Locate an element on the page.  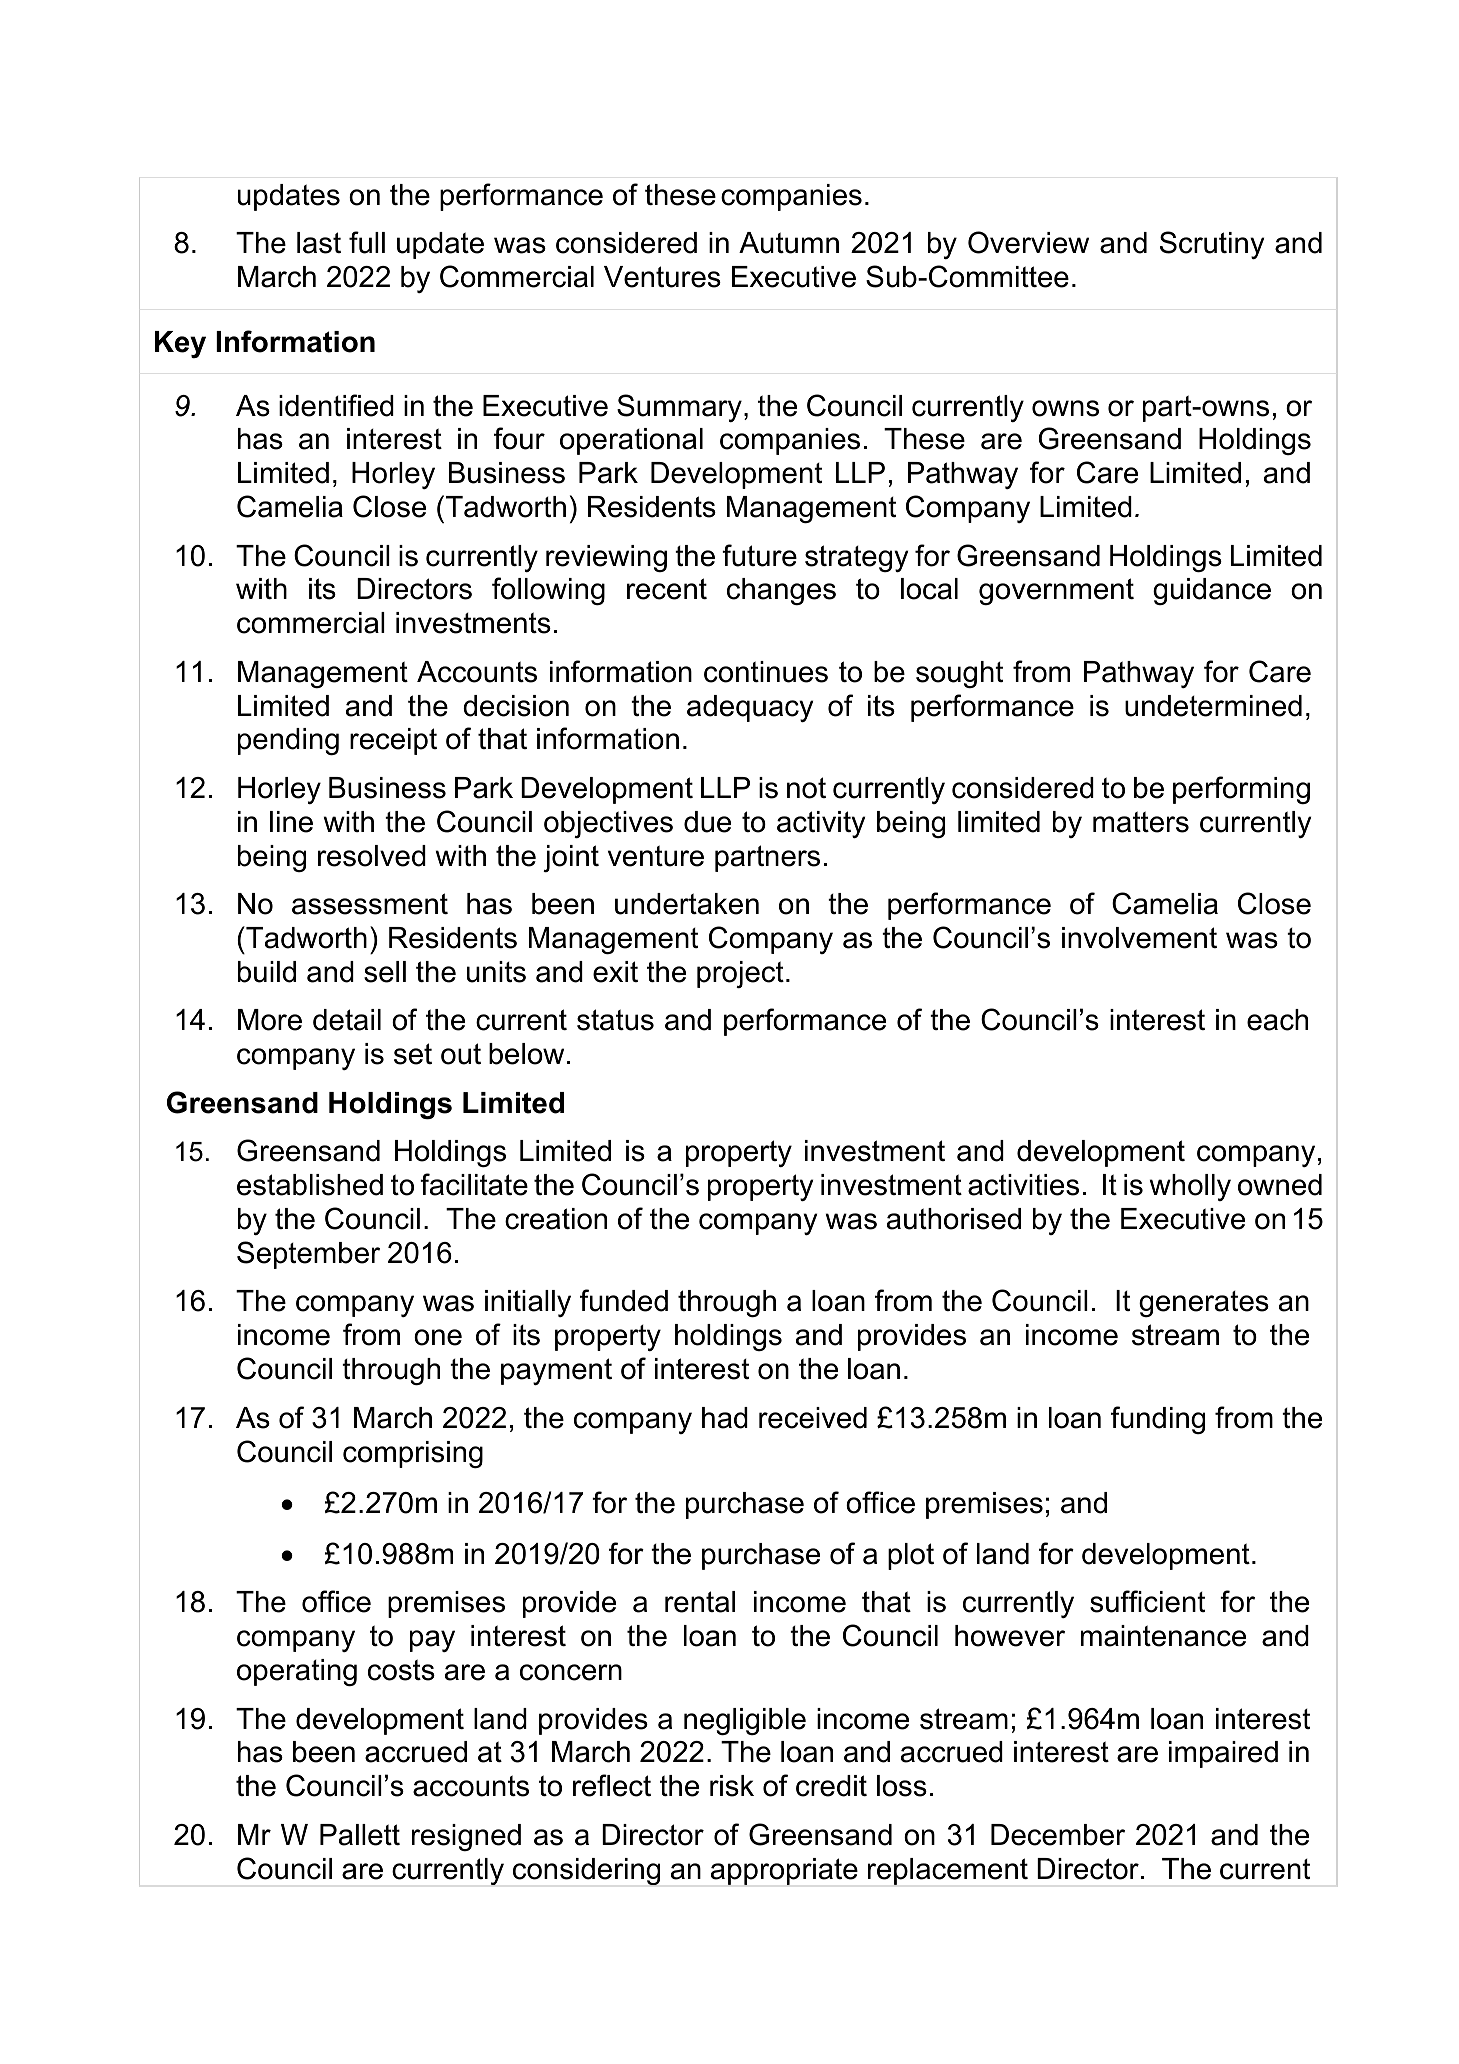
risk is located at coordinates (732, 1786).
